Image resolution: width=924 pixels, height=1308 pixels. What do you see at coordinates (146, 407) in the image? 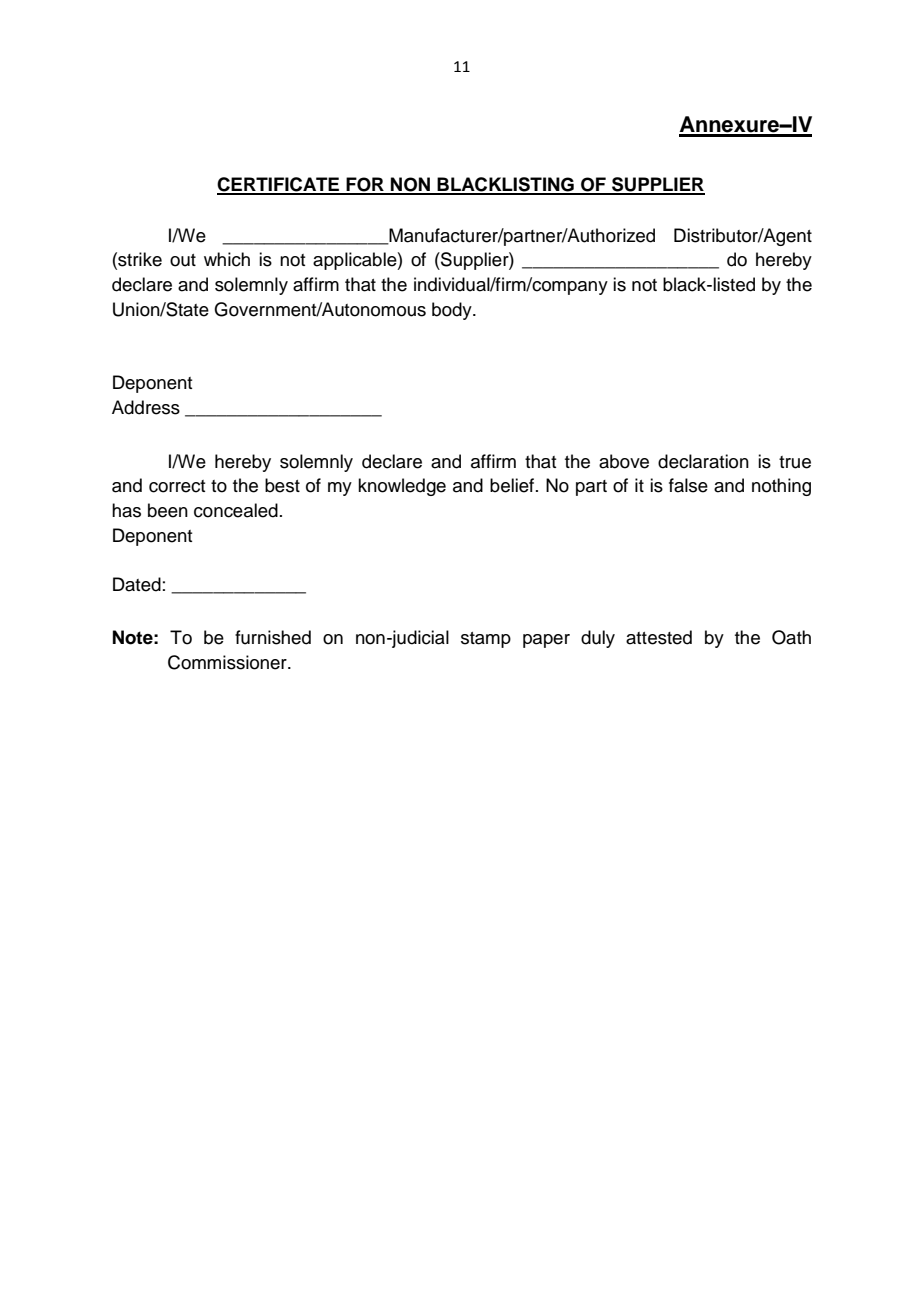
I see `Address` at bounding box center [146, 407].
